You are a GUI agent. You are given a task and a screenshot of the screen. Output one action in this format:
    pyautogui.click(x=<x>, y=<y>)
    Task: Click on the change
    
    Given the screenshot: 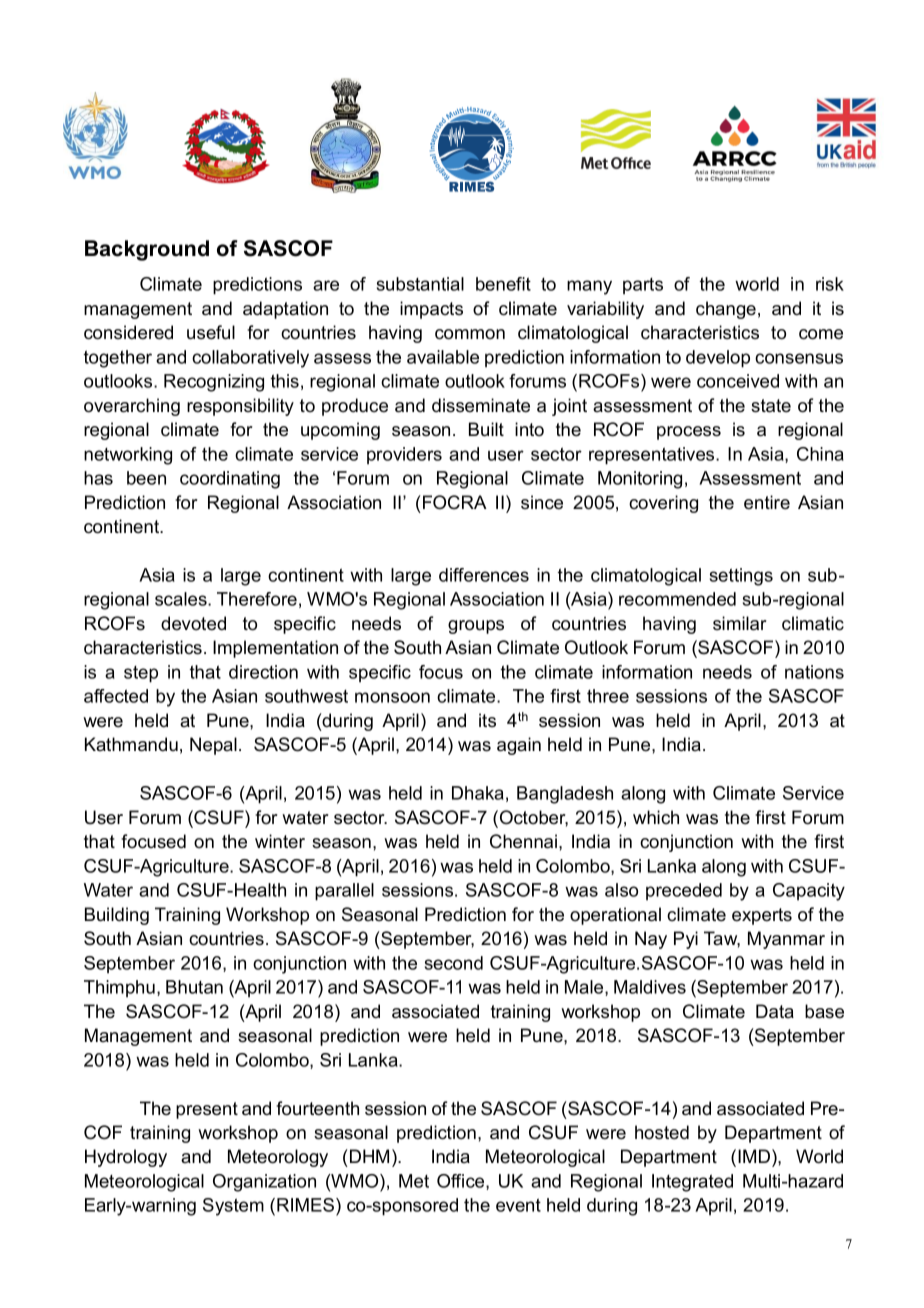 What is the action you would take?
    pyautogui.click(x=726, y=310)
